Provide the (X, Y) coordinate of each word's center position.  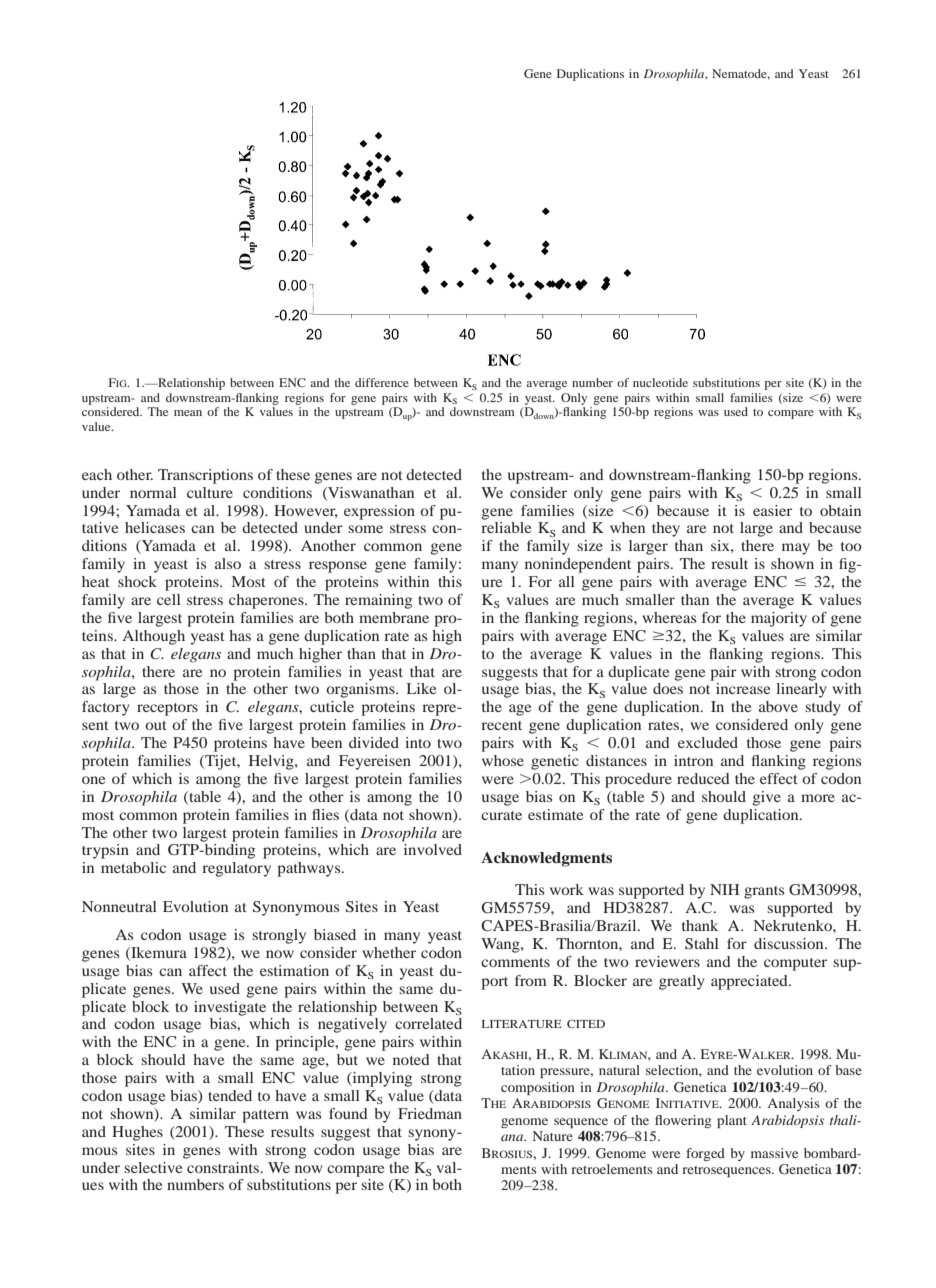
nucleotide (660, 382)
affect (208, 970)
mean (188, 413)
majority (779, 619)
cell (169, 599)
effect (779, 778)
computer (795, 964)
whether (389, 952)
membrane (394, 617)
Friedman (430, 1113)
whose (503, 760)
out (156, 725)
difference (382, 382)
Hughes (137, 1133)
